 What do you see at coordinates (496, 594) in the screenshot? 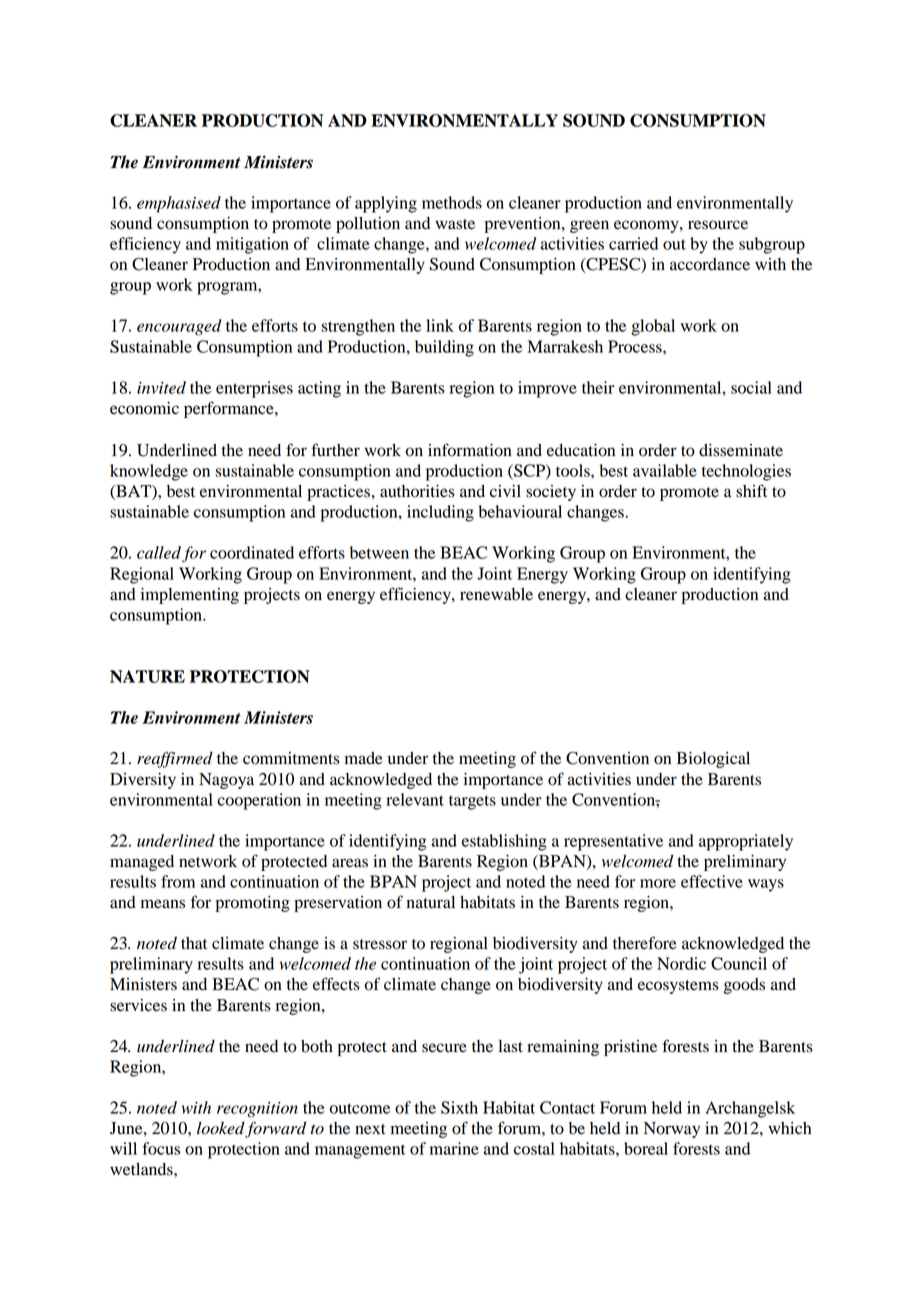
I see `renewable` at bounding box center [496, 594].
